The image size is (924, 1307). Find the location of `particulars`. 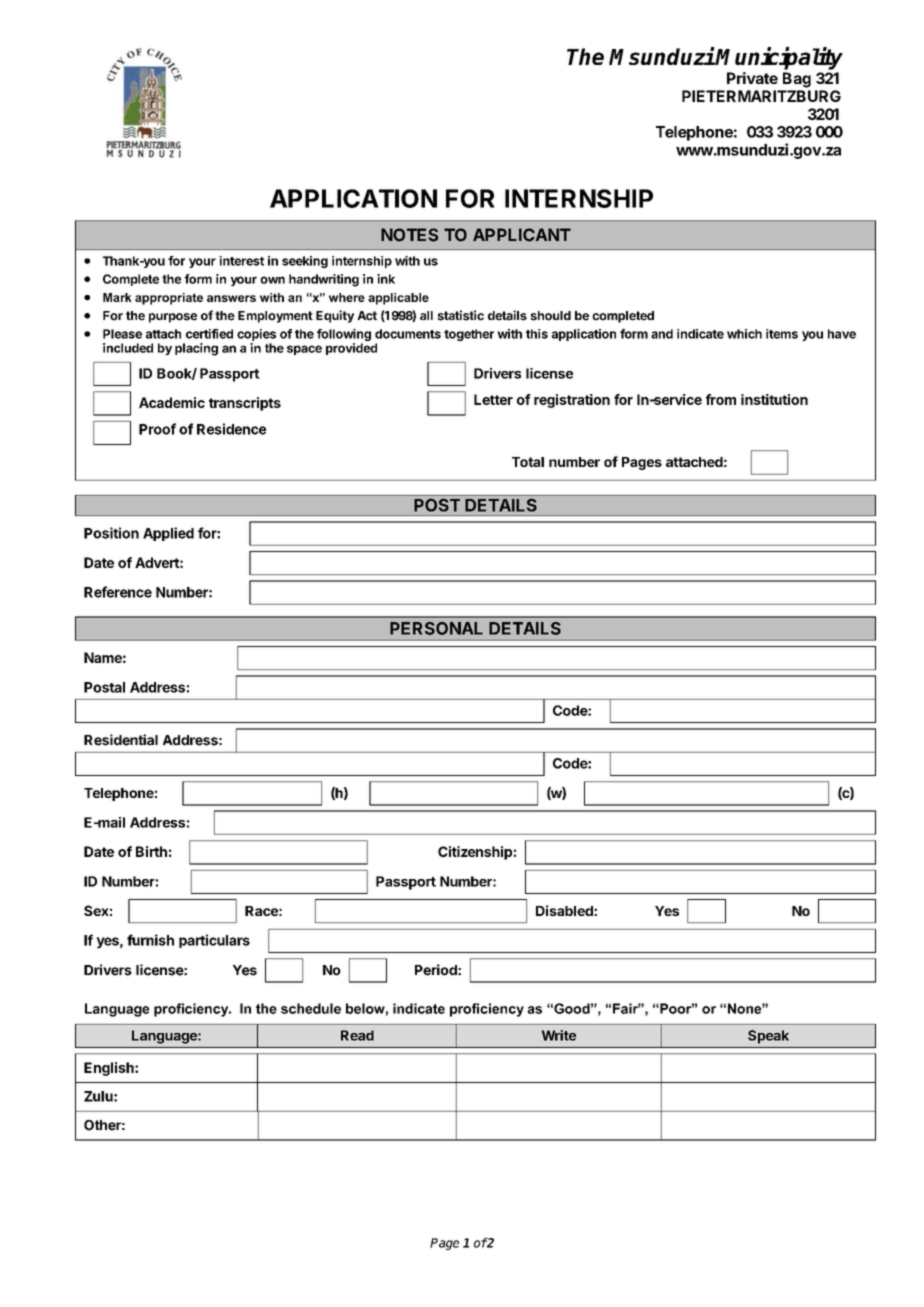

particulars is located at coordinates (214, 941).
